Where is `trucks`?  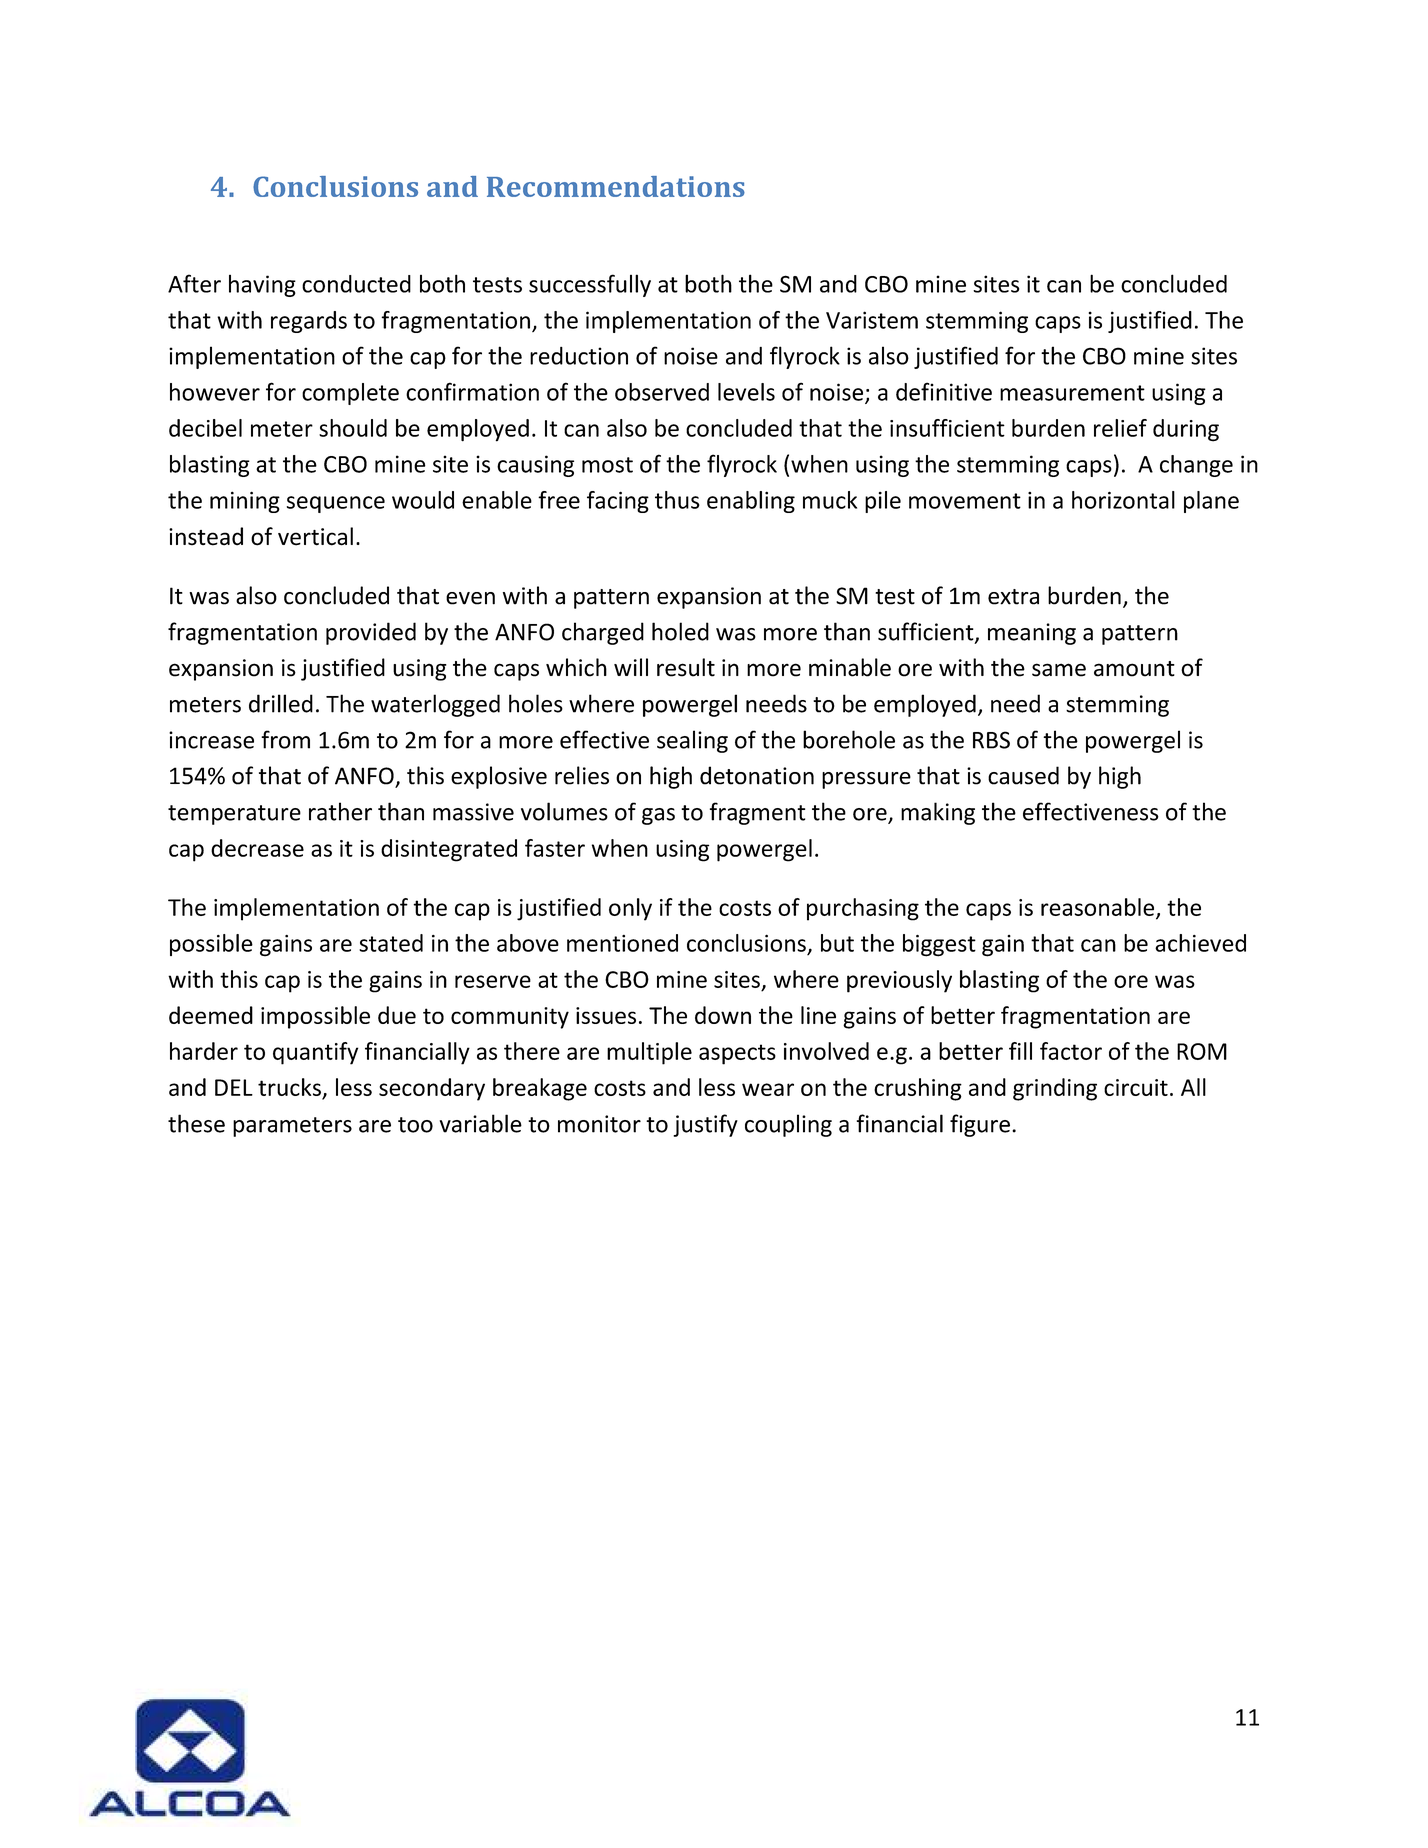
trucks is located at coordinates (289, 1087).
